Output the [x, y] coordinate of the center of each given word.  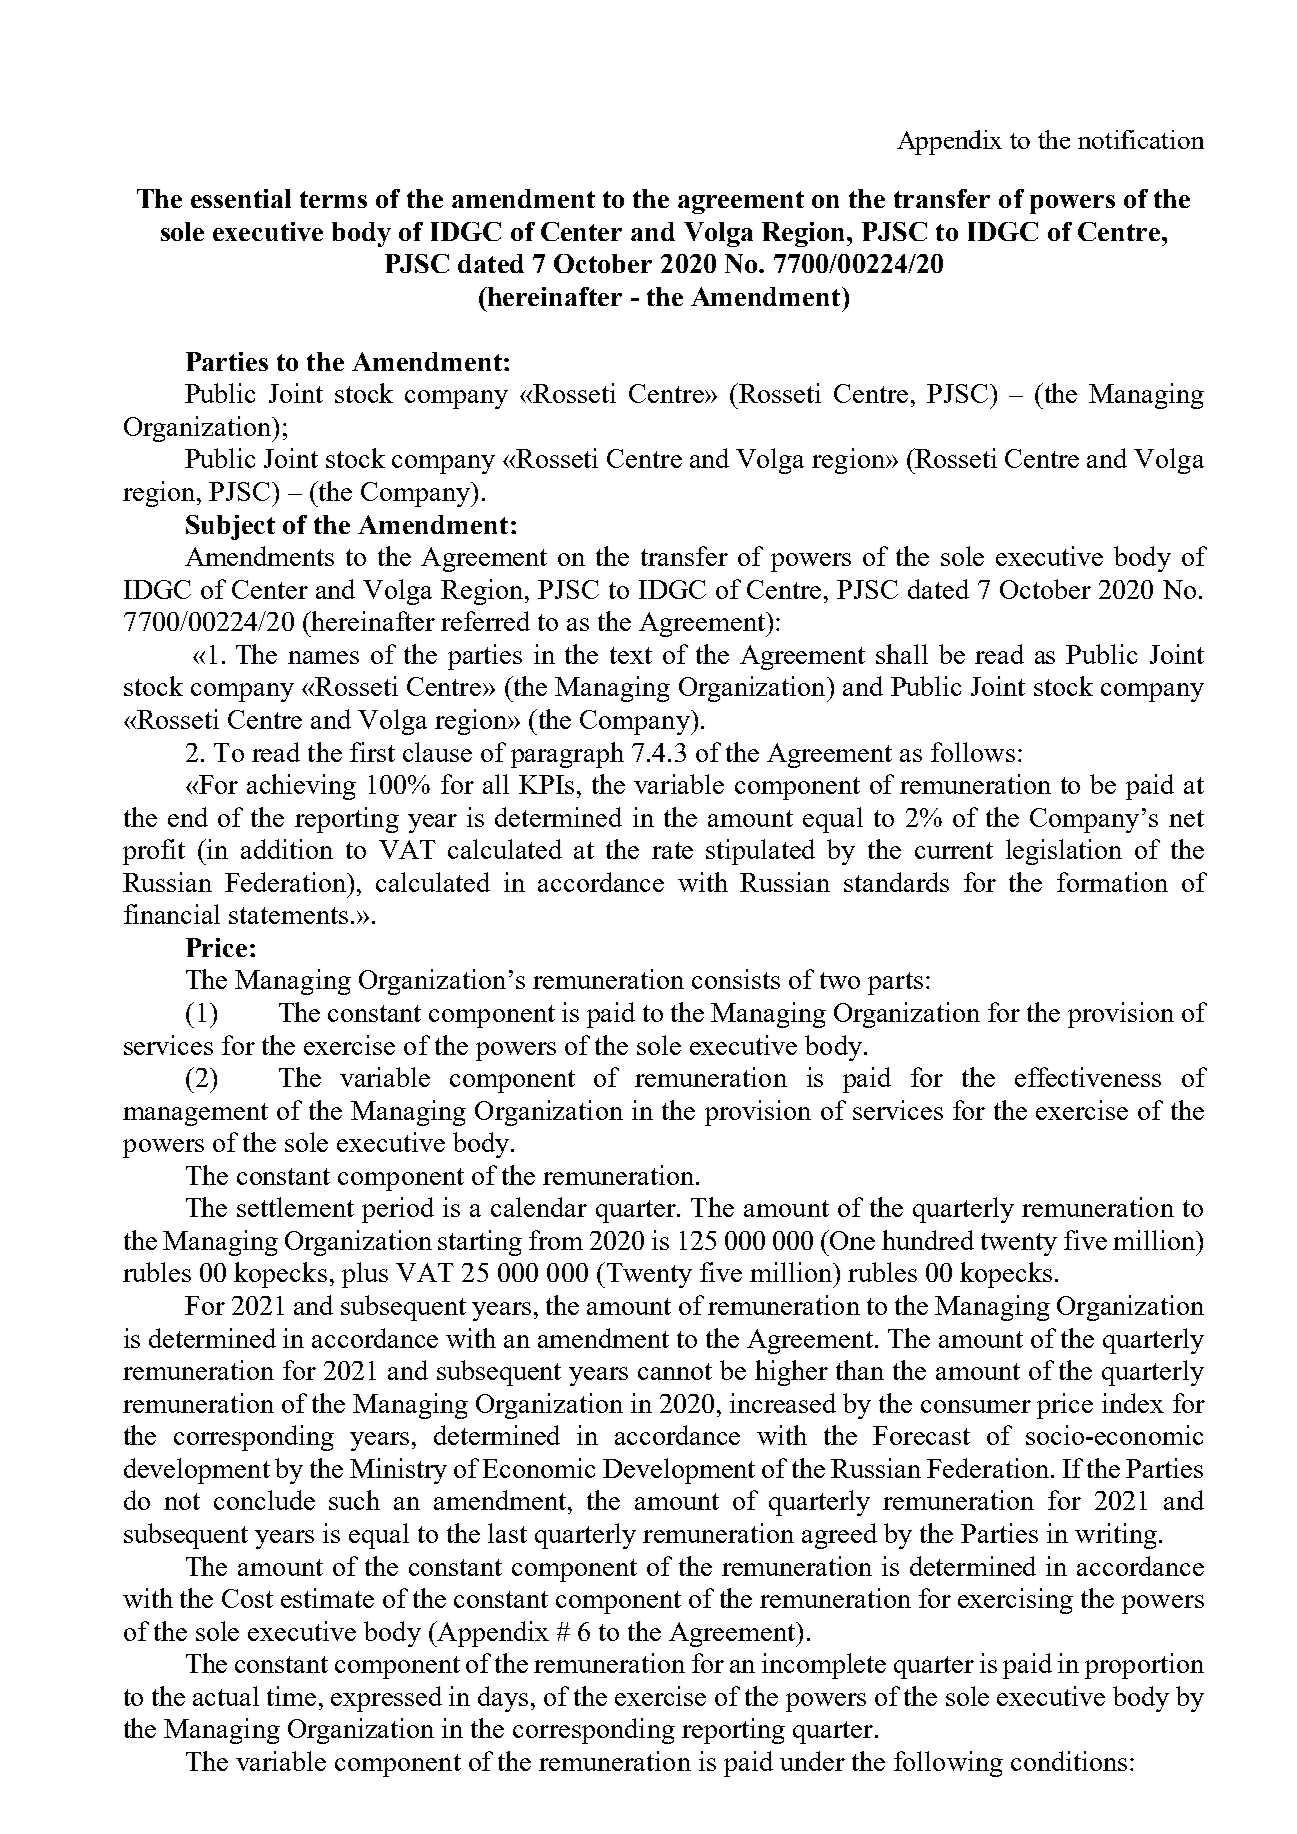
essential [241, 198]
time [291, 1696]
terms [333, 199]
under [812, 1761]
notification [1141, 139]
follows [973, 752]
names [323, 657]
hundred [928, 1240]
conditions [1069, 1761]
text [631, 655]
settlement [295, 1207]
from [556, 1240]
